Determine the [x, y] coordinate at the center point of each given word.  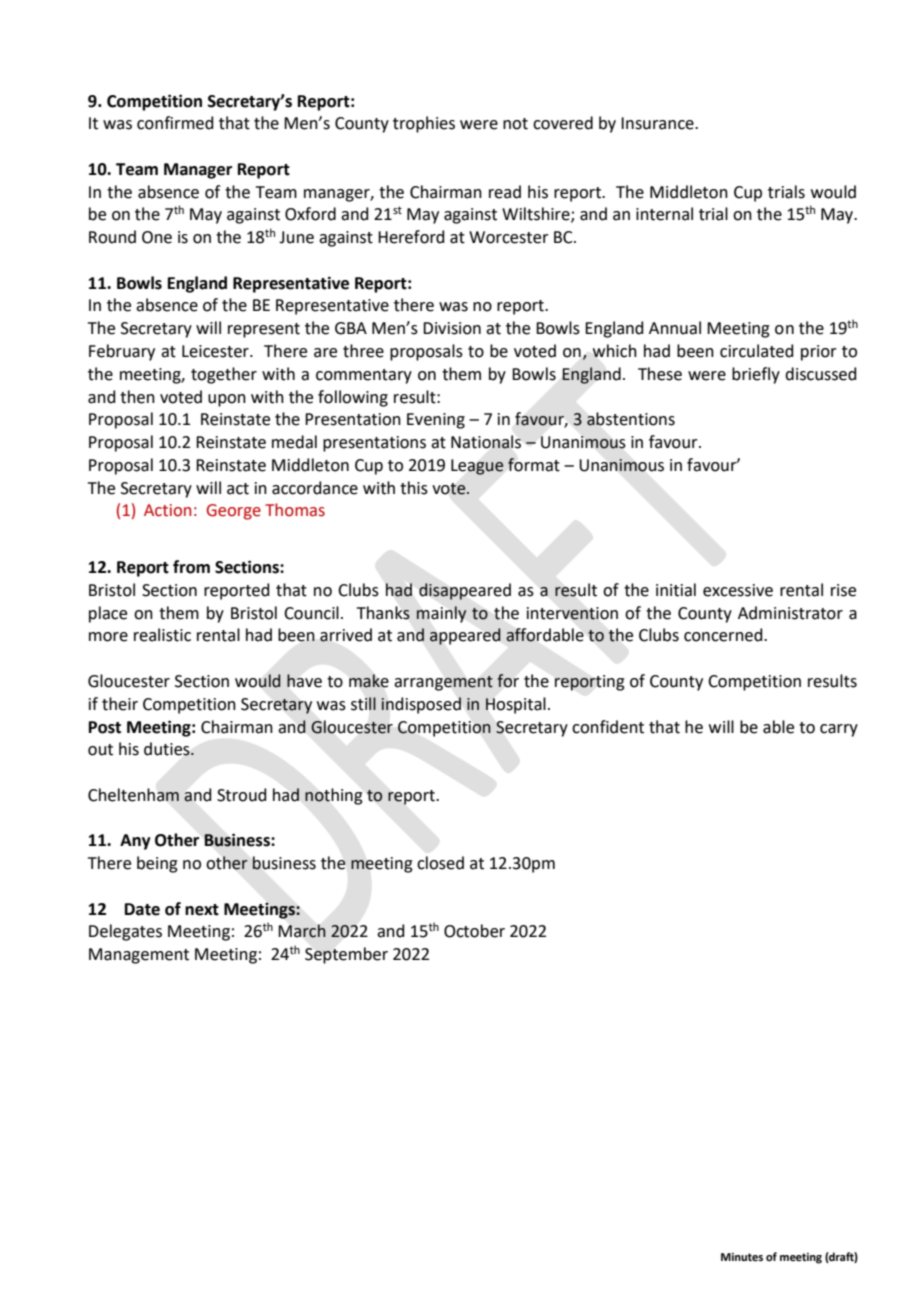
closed [440, 863]
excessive [738, 590]
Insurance [658, 123]
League [477, 467]
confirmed [175, 123]
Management [139, 956]
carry [839, 730]
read [505, 192]
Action [167, 510]
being [157, 864]
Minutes [742, 1257]
